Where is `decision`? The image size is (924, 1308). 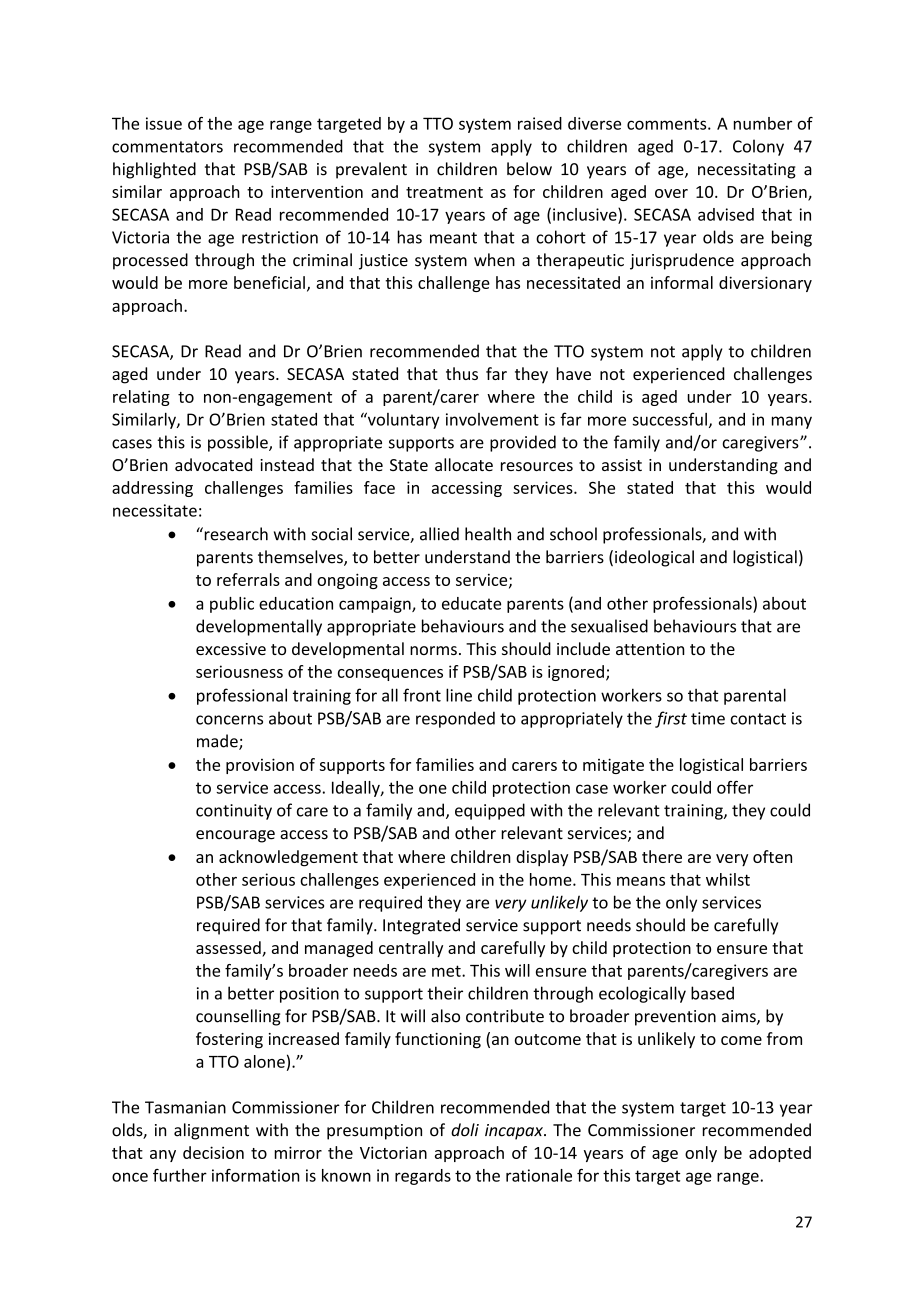 decision is located at coordinates (213, 1152).
